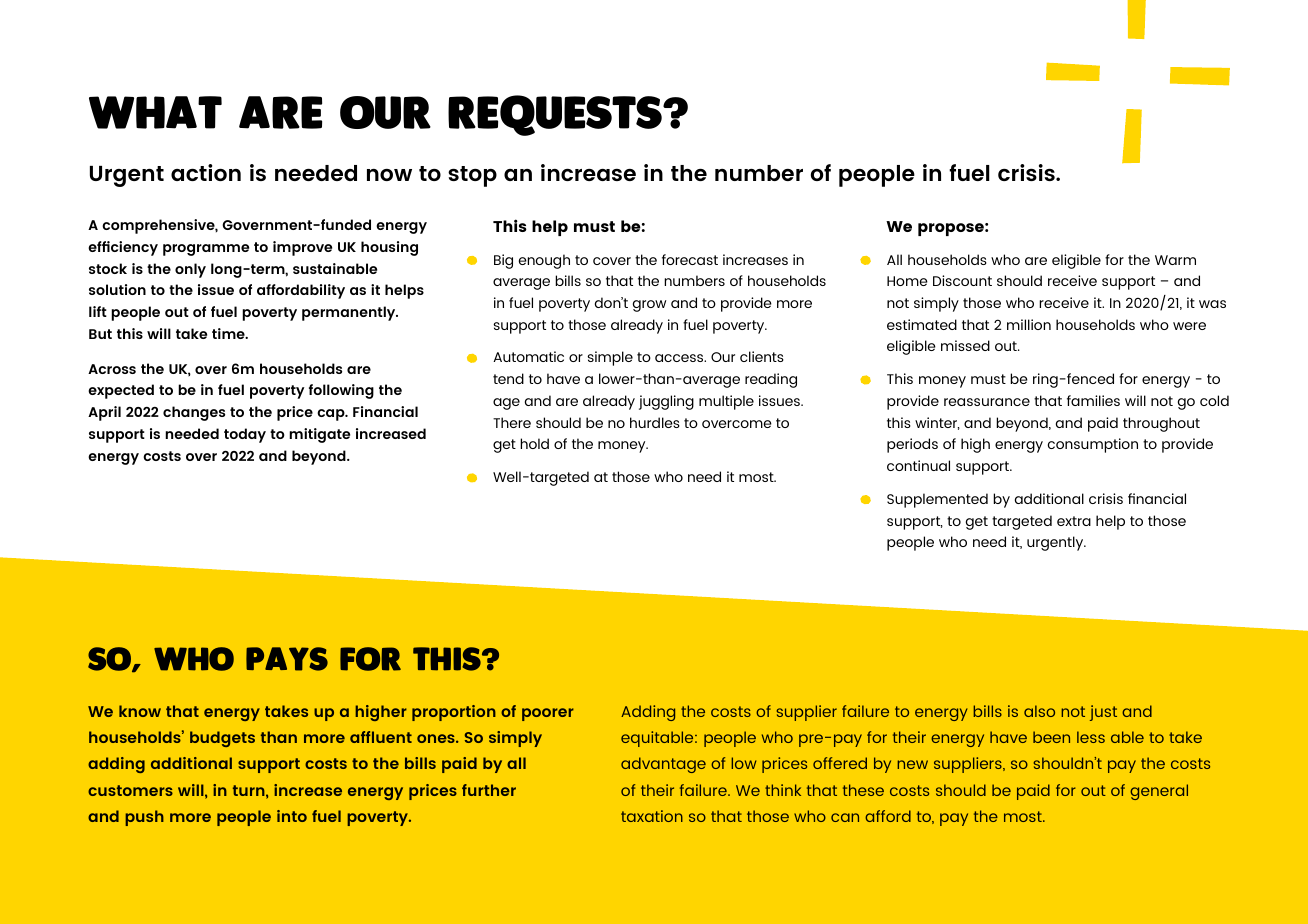 The image size is (1308, 924). Describe the element at coordinates (652, 816) in the screenshot. I see `taxation` at that location.
